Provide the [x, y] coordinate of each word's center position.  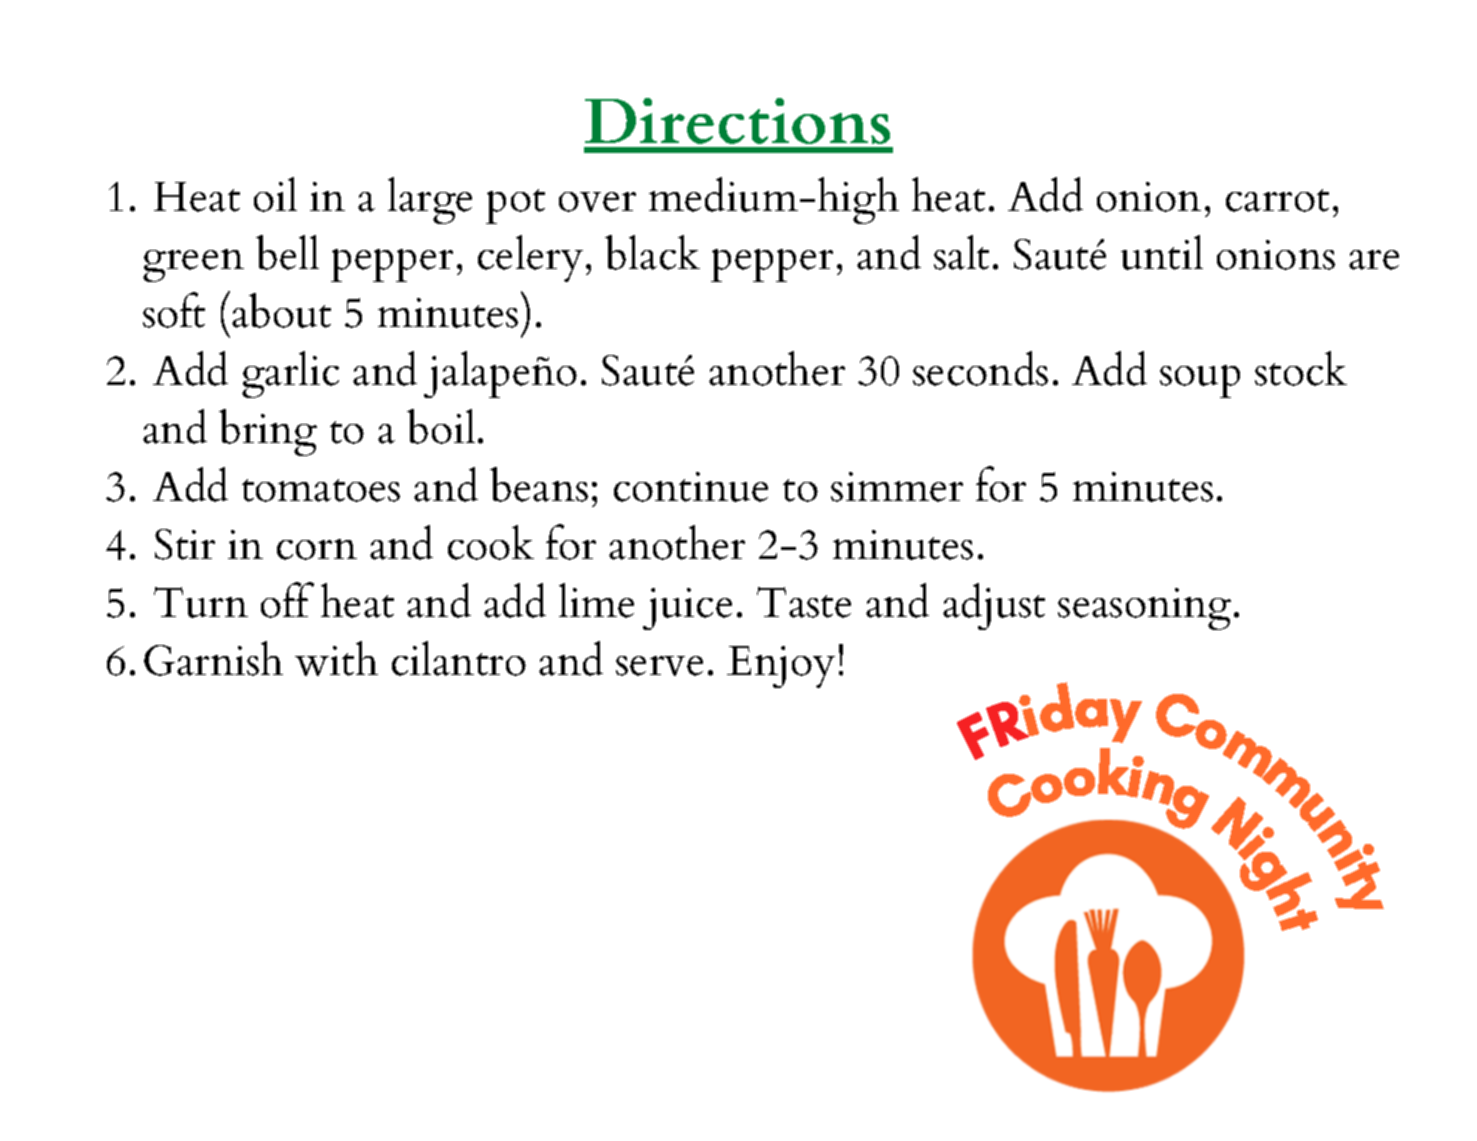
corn [317, 549]
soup [1200, 381]
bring [268, 432]
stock [1301, 368]
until [1162, 252]
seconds [980, 368]
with [336, 658]
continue [691, 487]
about [281, 310]
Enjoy [781, 667]
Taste [804, 602]
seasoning [1144, 609]
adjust [994, 606]
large [430, 200]
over [597, 202]
